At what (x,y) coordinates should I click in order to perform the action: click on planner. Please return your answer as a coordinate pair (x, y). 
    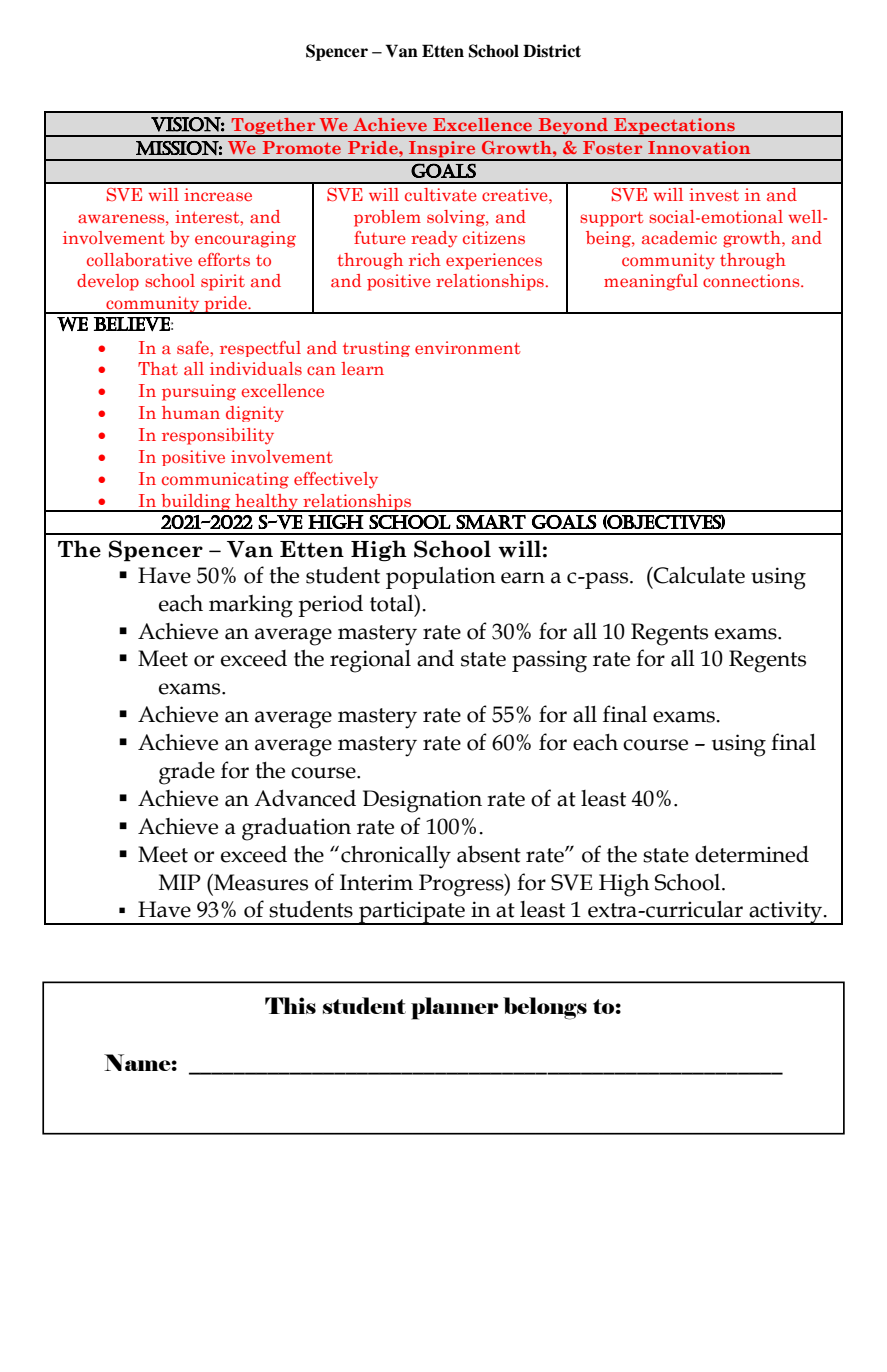
    Looking at the image, I should click on (455, 1008).
